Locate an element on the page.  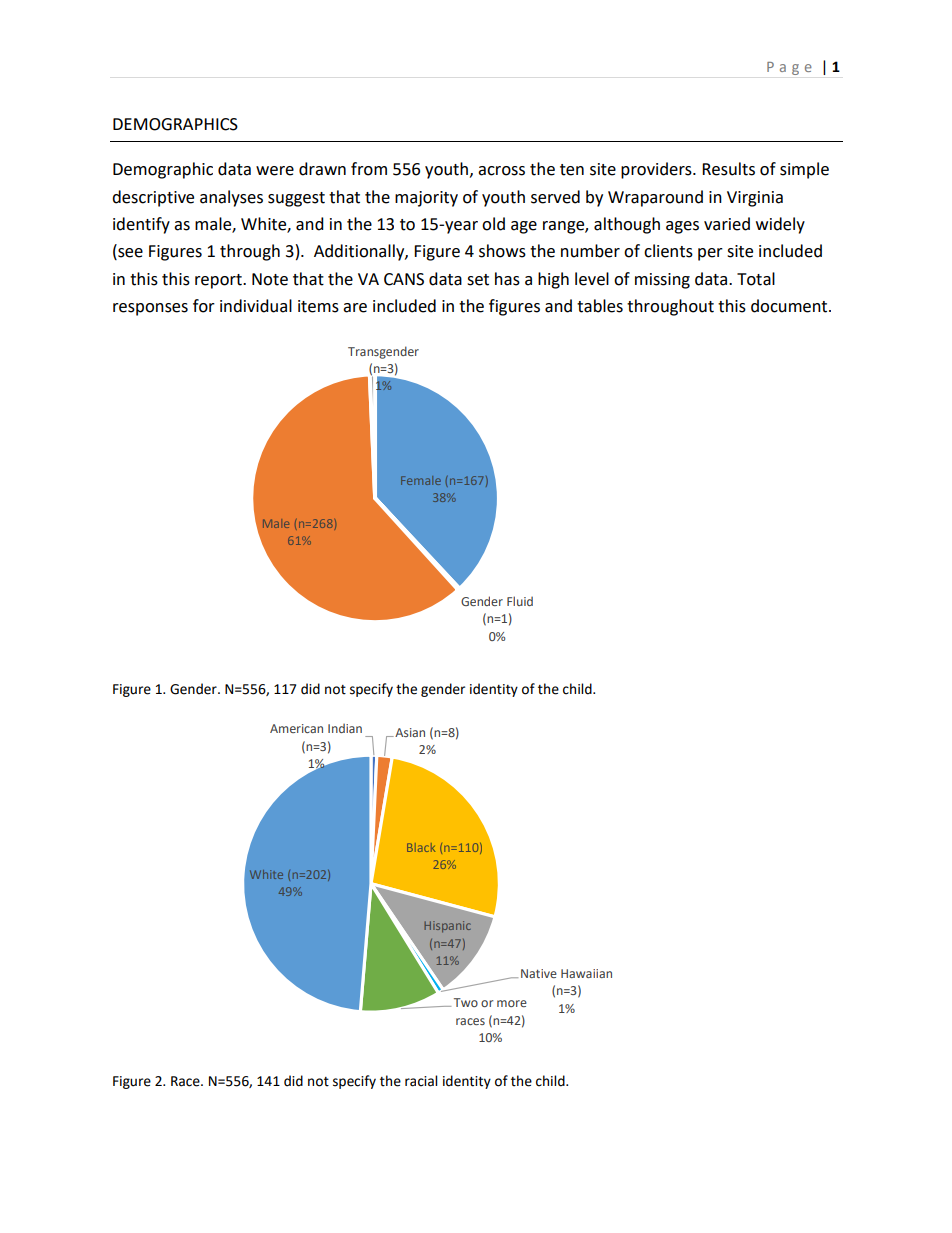
Two is located at coordinates (466, 1002).
